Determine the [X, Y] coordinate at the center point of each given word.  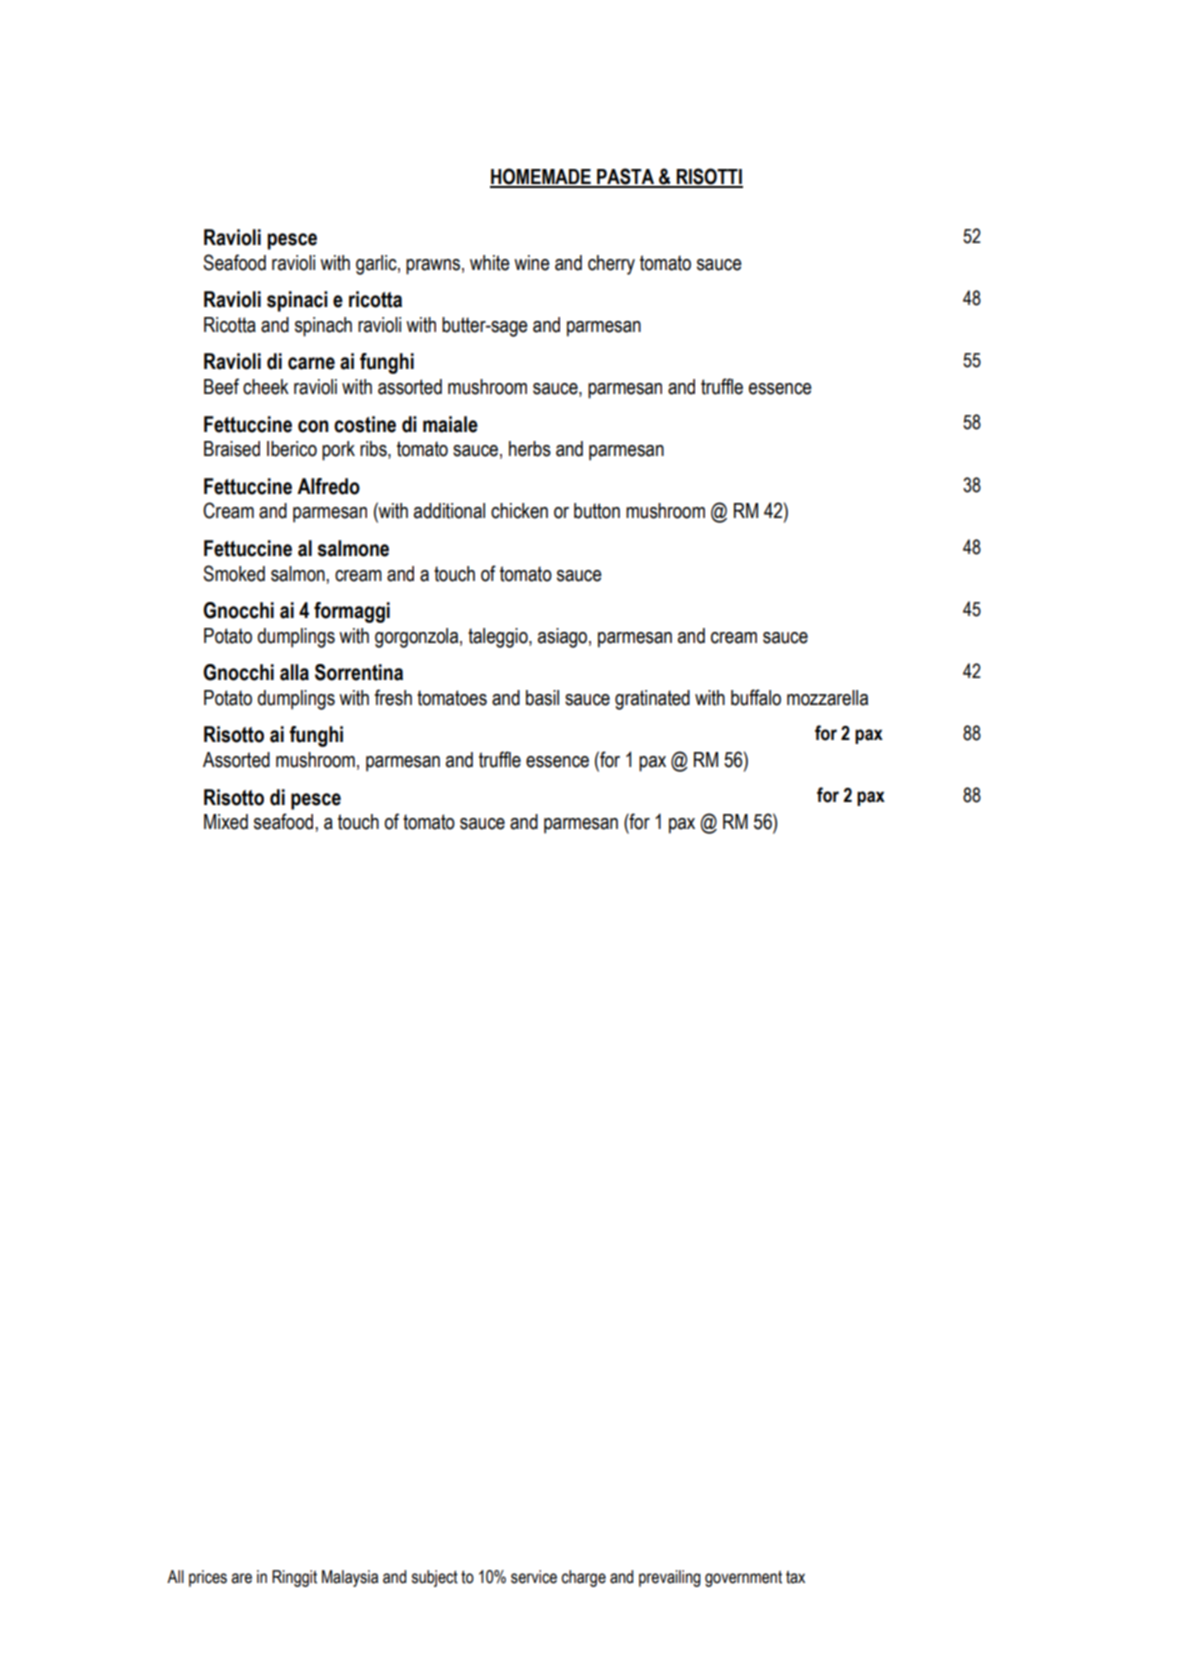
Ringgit [294, 1578]
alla [294, 672]
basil [542, 698]
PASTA [626, 177]
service [534, 1577]
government [743, 1579]
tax [795, 1577]
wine [532, 263]
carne [311, 363]
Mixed [226, 822]
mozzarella [827, 698]
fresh [393, 697]
